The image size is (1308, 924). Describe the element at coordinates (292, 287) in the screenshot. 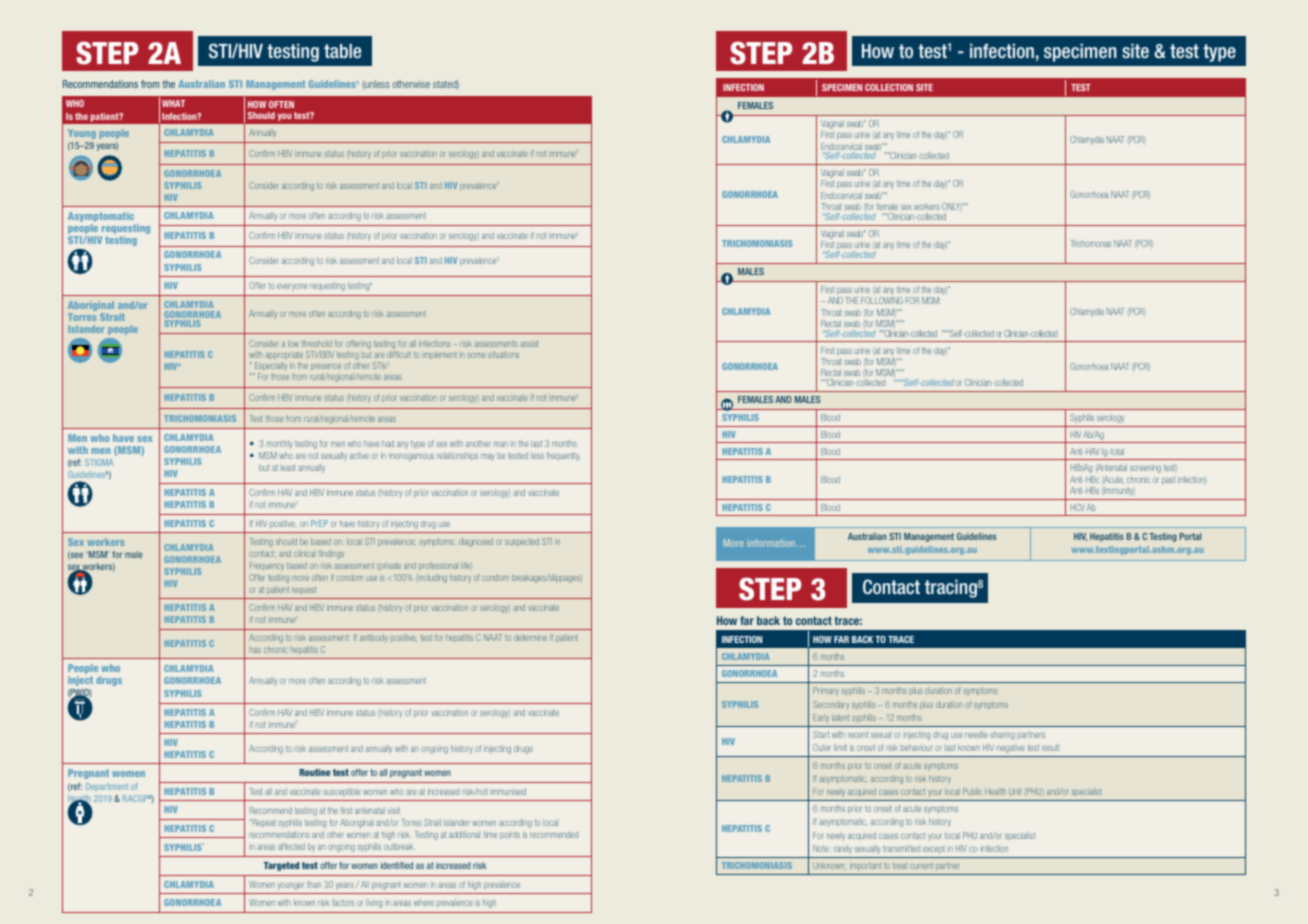

I see `everyone` at that location.
